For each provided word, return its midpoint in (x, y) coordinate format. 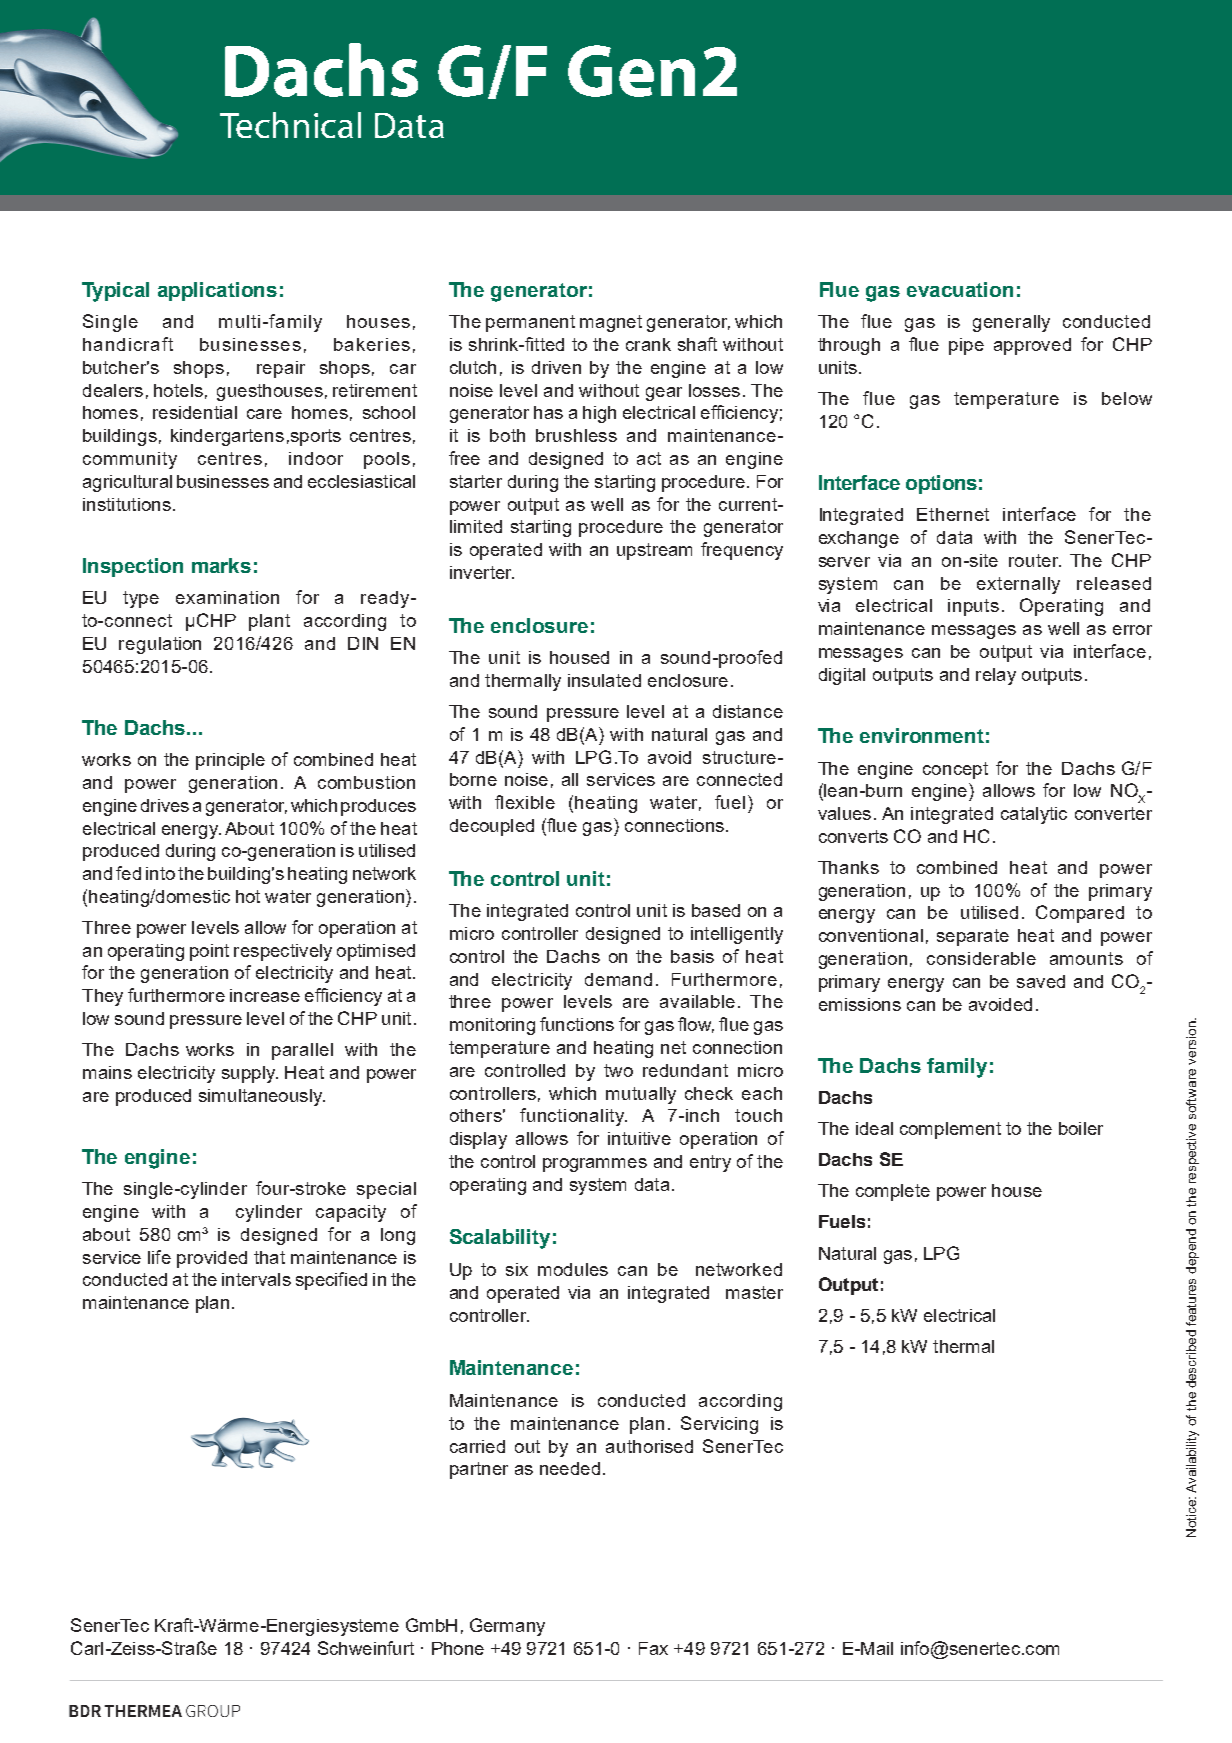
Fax (653, 1648)
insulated (604, 680)
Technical (290, 125)
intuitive (639, 1138)
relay (996, 676)
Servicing (719, 1425)
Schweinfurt (366, 1648)
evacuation (960, 289)
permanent (530, 323)
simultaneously (261, 1097)
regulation (160, 645)
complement (950, 1130)
